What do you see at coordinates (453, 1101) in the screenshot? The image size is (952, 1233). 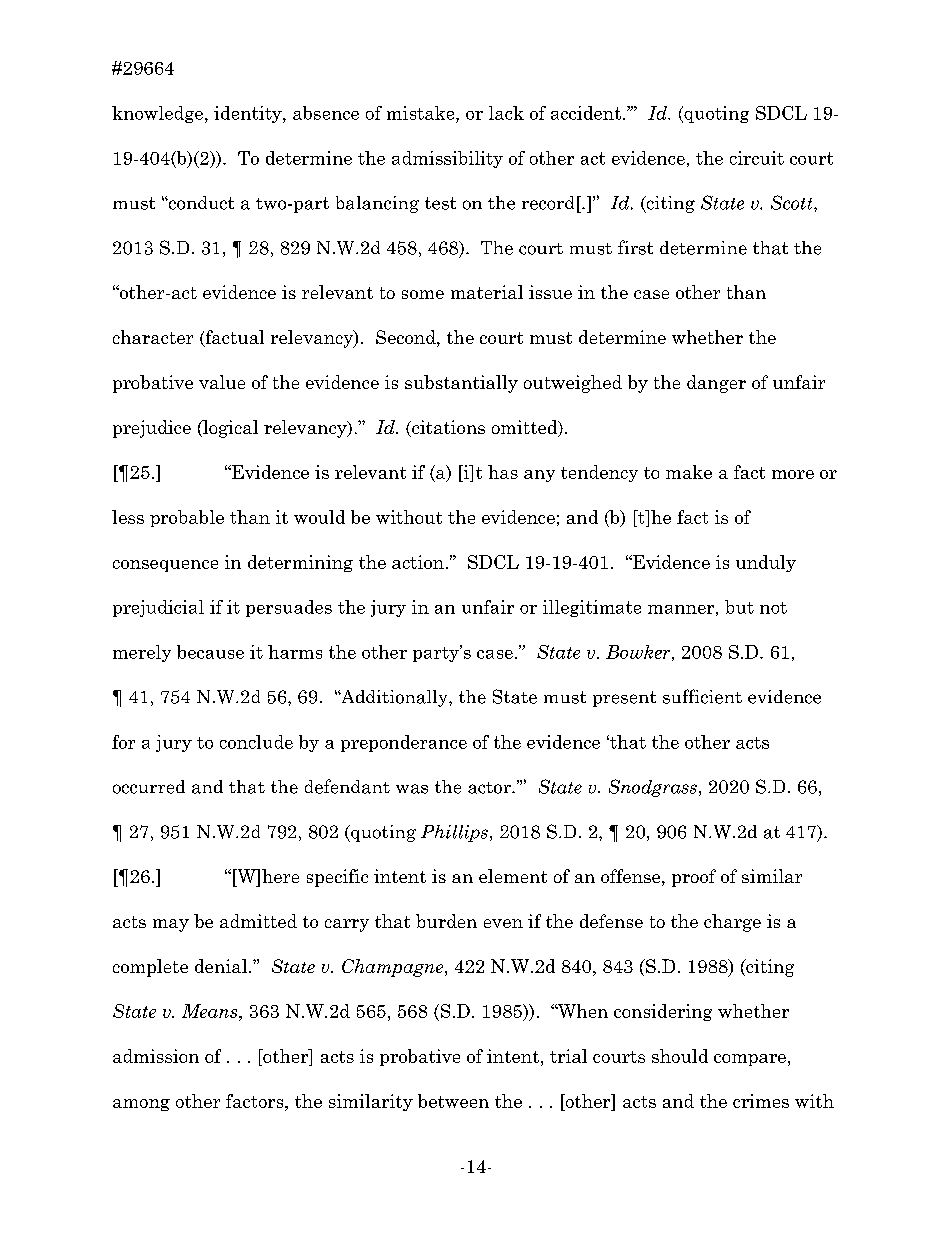 I see `between` at bounding box center [453, 1101].
